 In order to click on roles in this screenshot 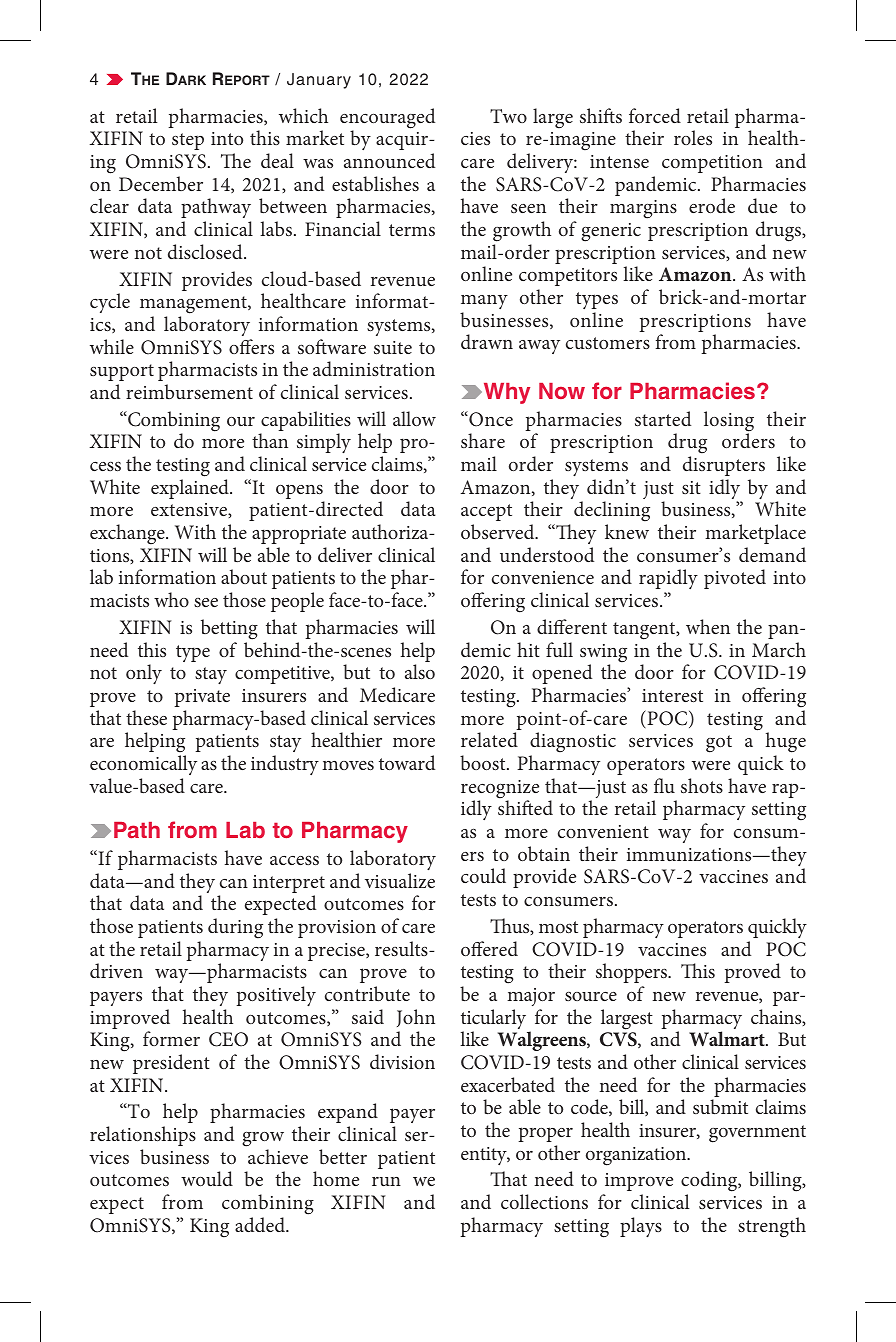, I will do `click(693, 137)`.
